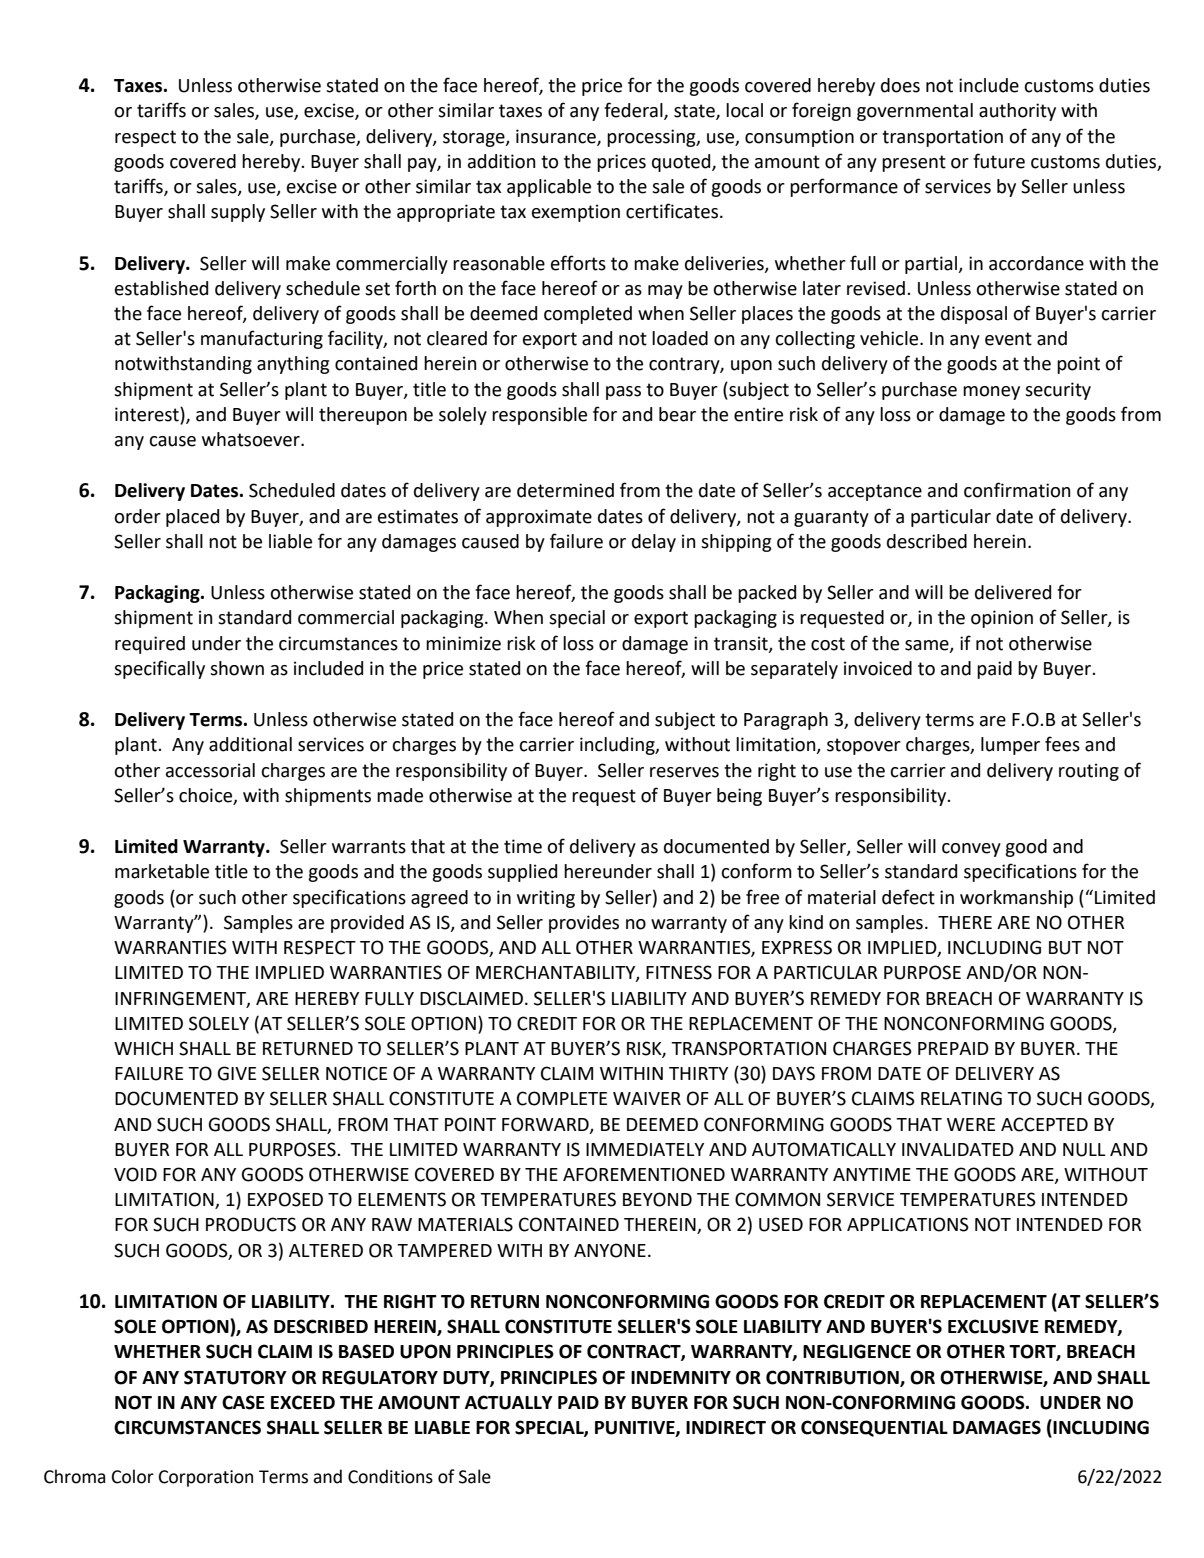  Describe the element at coordinates (1017, 112) in the document. I see `authority` at that location.
